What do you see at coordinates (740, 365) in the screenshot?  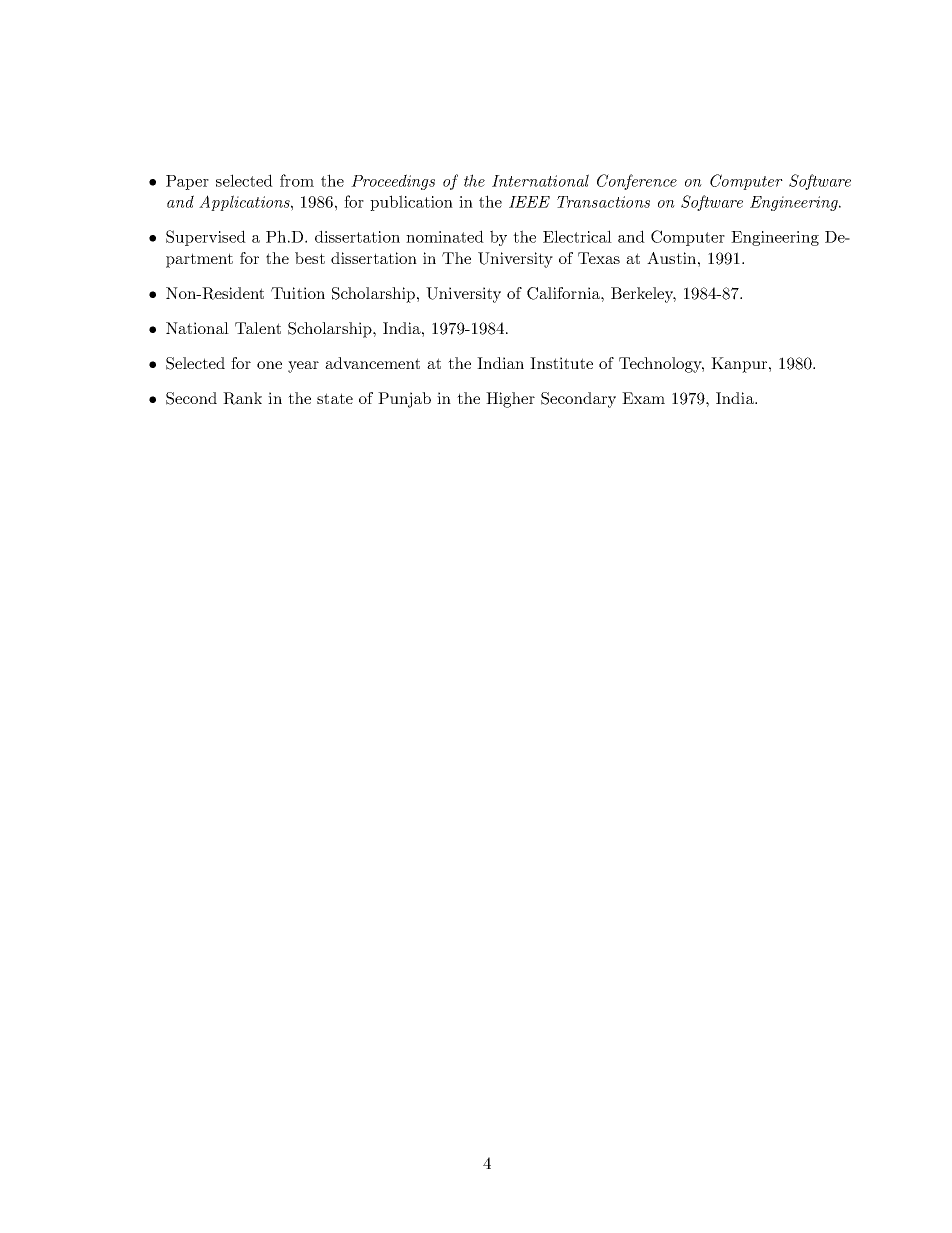 I see `Kanpur` at bounding box center [740, 365].
